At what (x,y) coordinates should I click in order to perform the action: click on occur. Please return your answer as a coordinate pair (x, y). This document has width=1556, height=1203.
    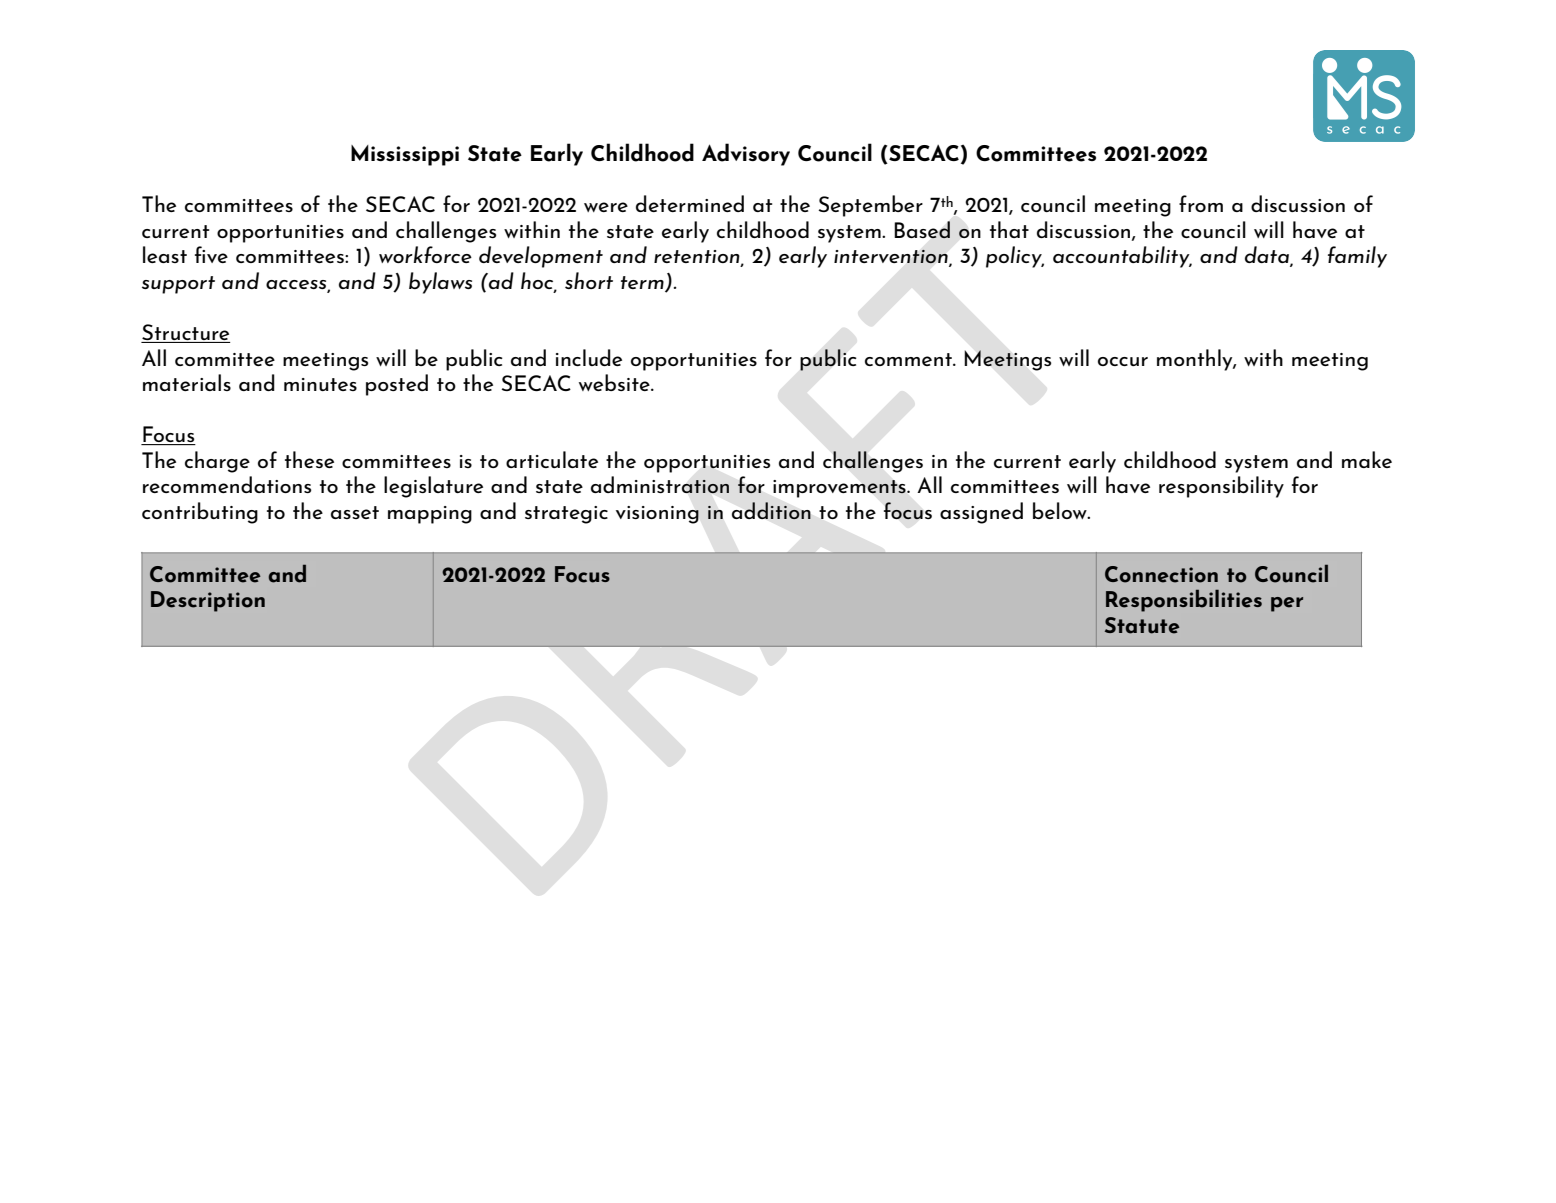
    Looking at the image, I should click on (1123, 361).
